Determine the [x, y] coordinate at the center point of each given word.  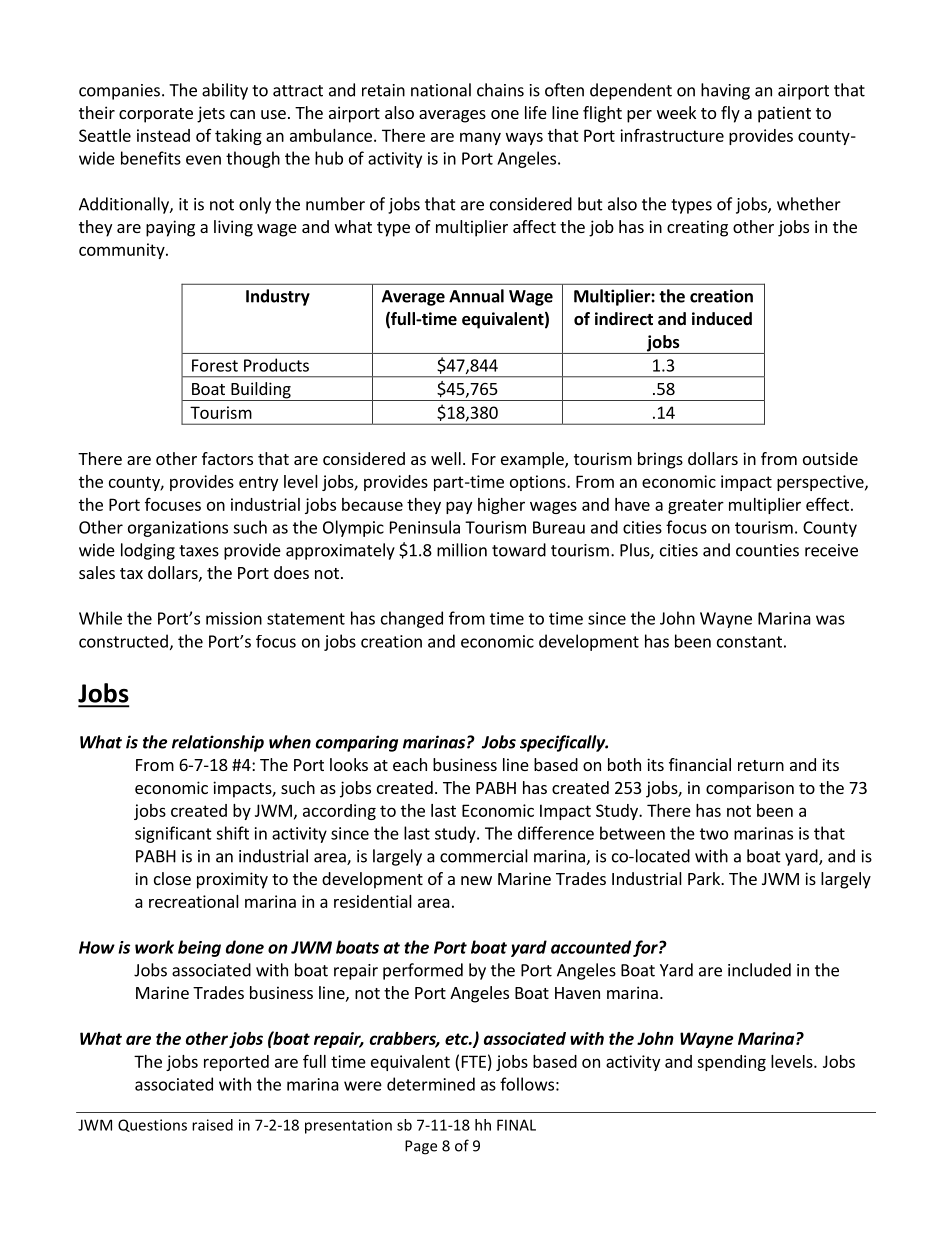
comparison [750, 789]
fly [730, 114]
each [410, 764]
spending [731, 1063]
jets [211, 114]
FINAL [516, 1125]
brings [660, 460]
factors [227, 458]
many [480, 138]
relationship [218, 743]
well [446, 458]
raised [212, 1125]
